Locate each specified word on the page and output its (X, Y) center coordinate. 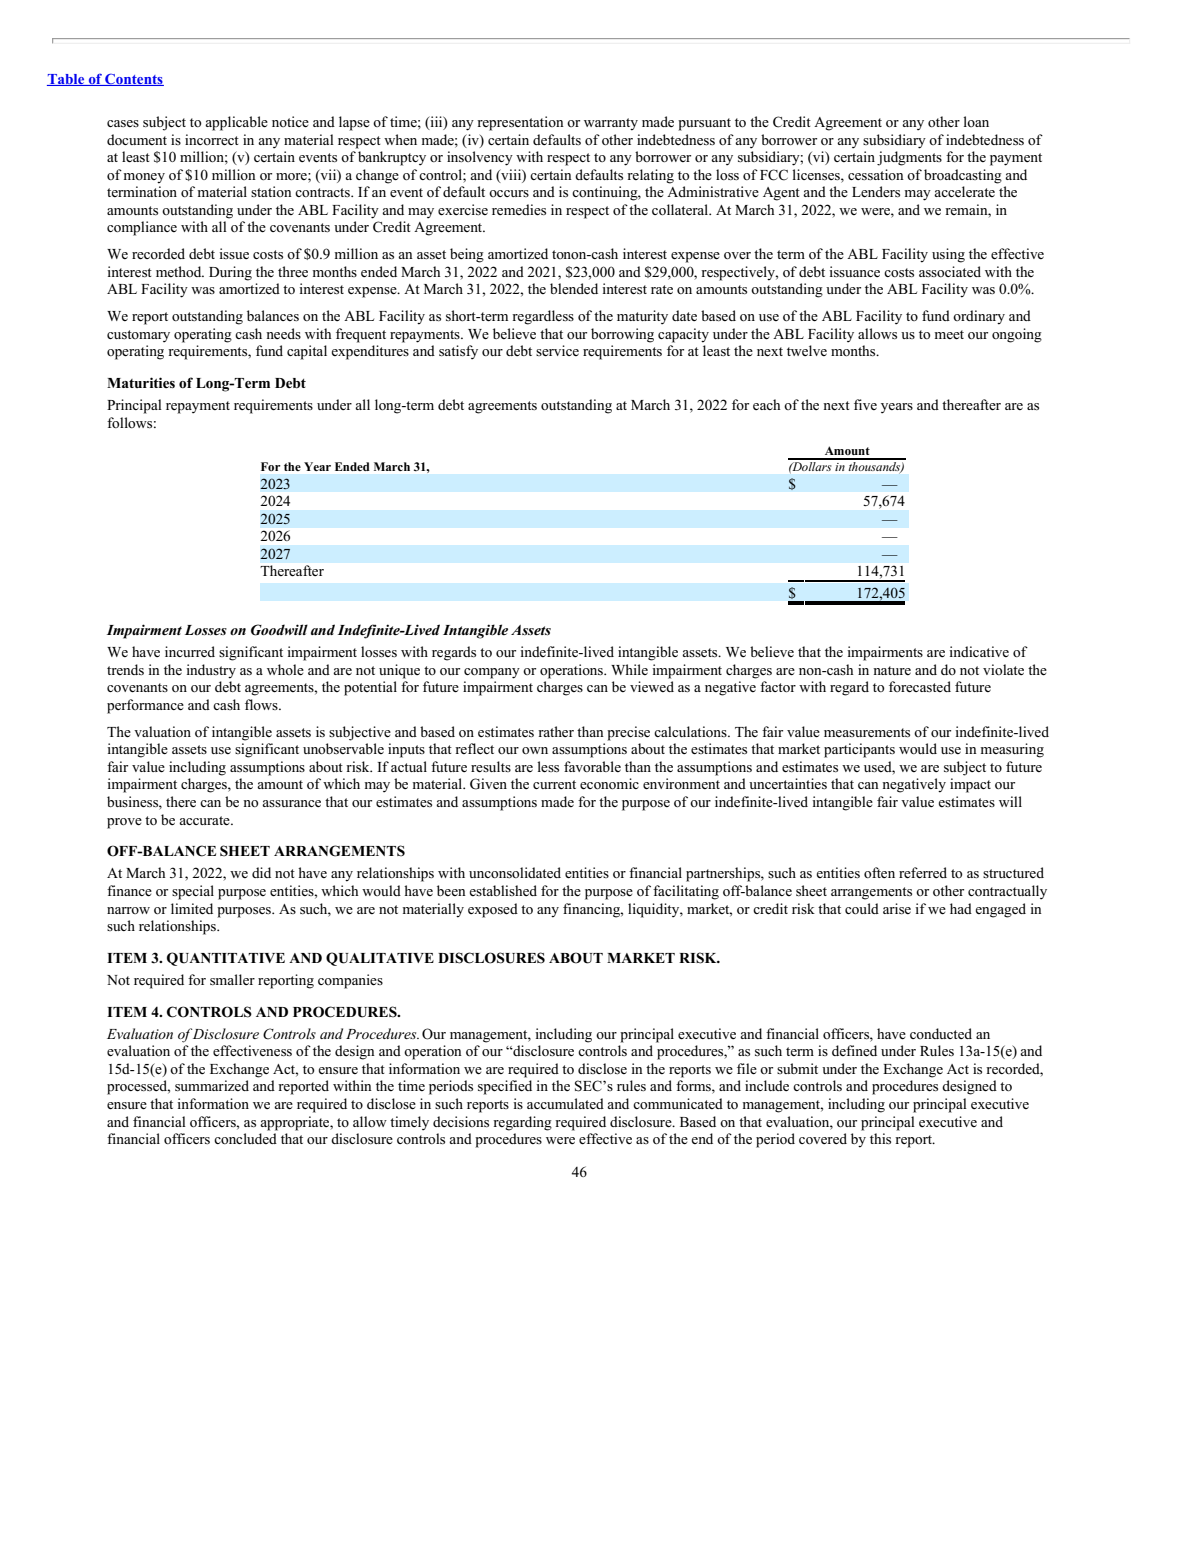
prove (124, 823)
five (865, 404)
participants (859, 750)
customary (138, 336)
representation (520, 123)
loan (976, 121)
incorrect (212, 139)
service (557, 350)
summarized (212, 1085)
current (554, 784)
